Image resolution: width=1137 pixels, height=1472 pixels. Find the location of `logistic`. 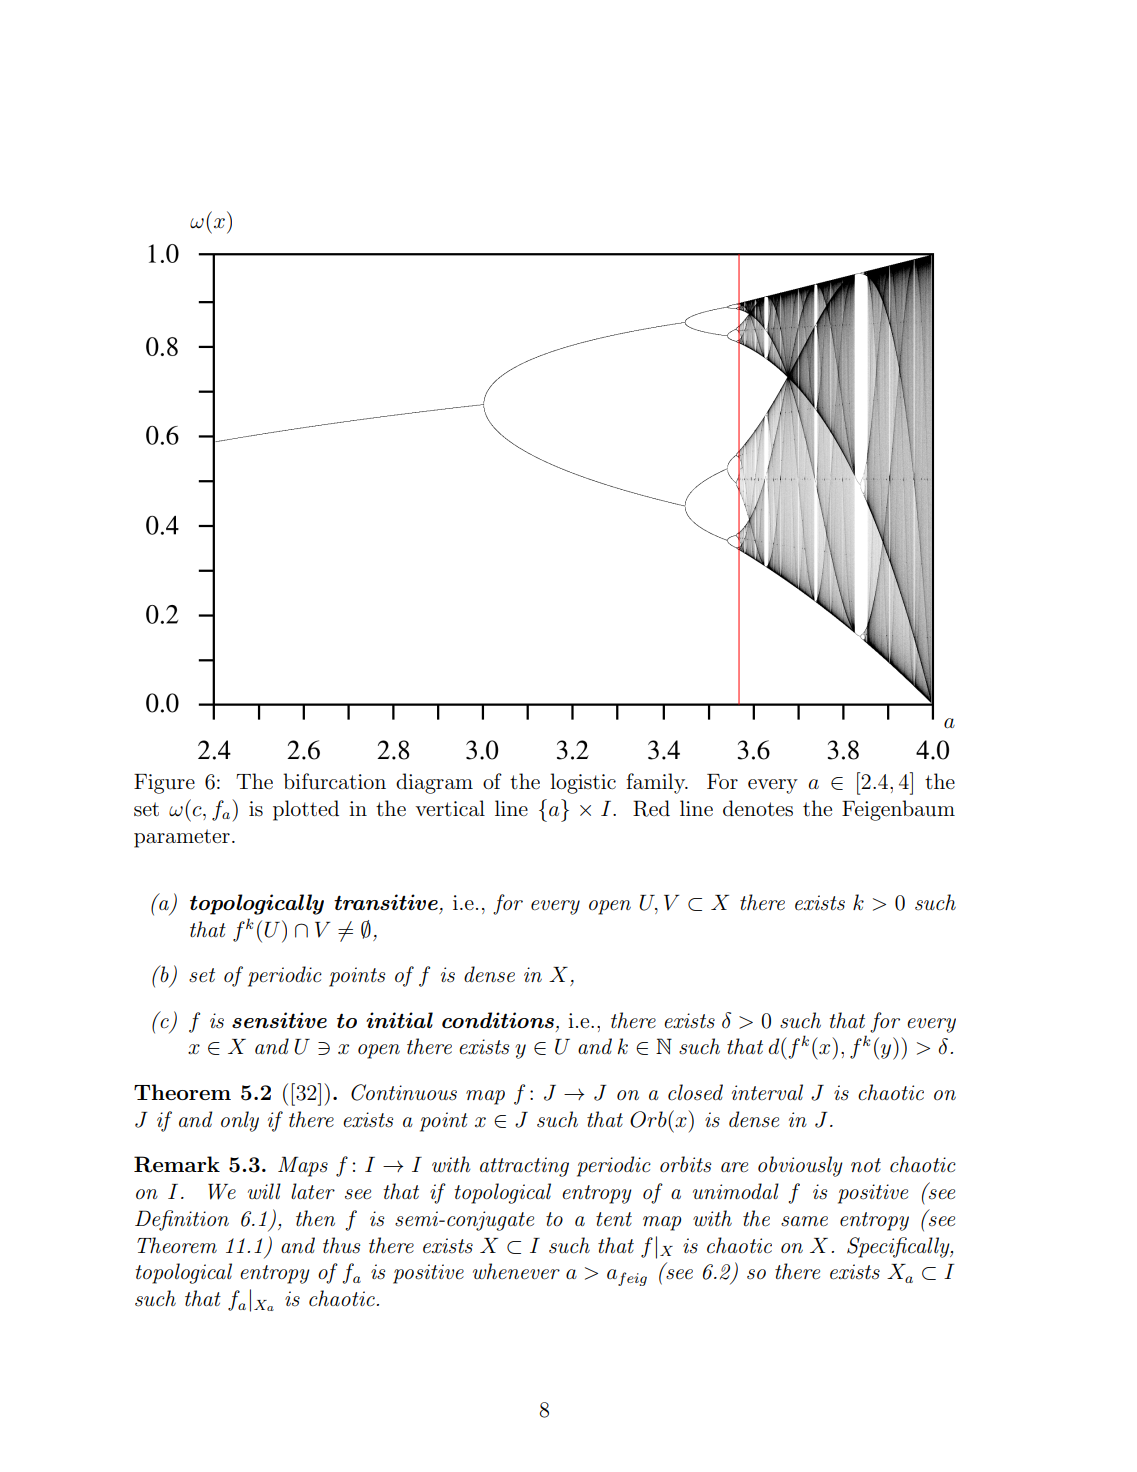

logistic is located at coordinates (583, 783).
